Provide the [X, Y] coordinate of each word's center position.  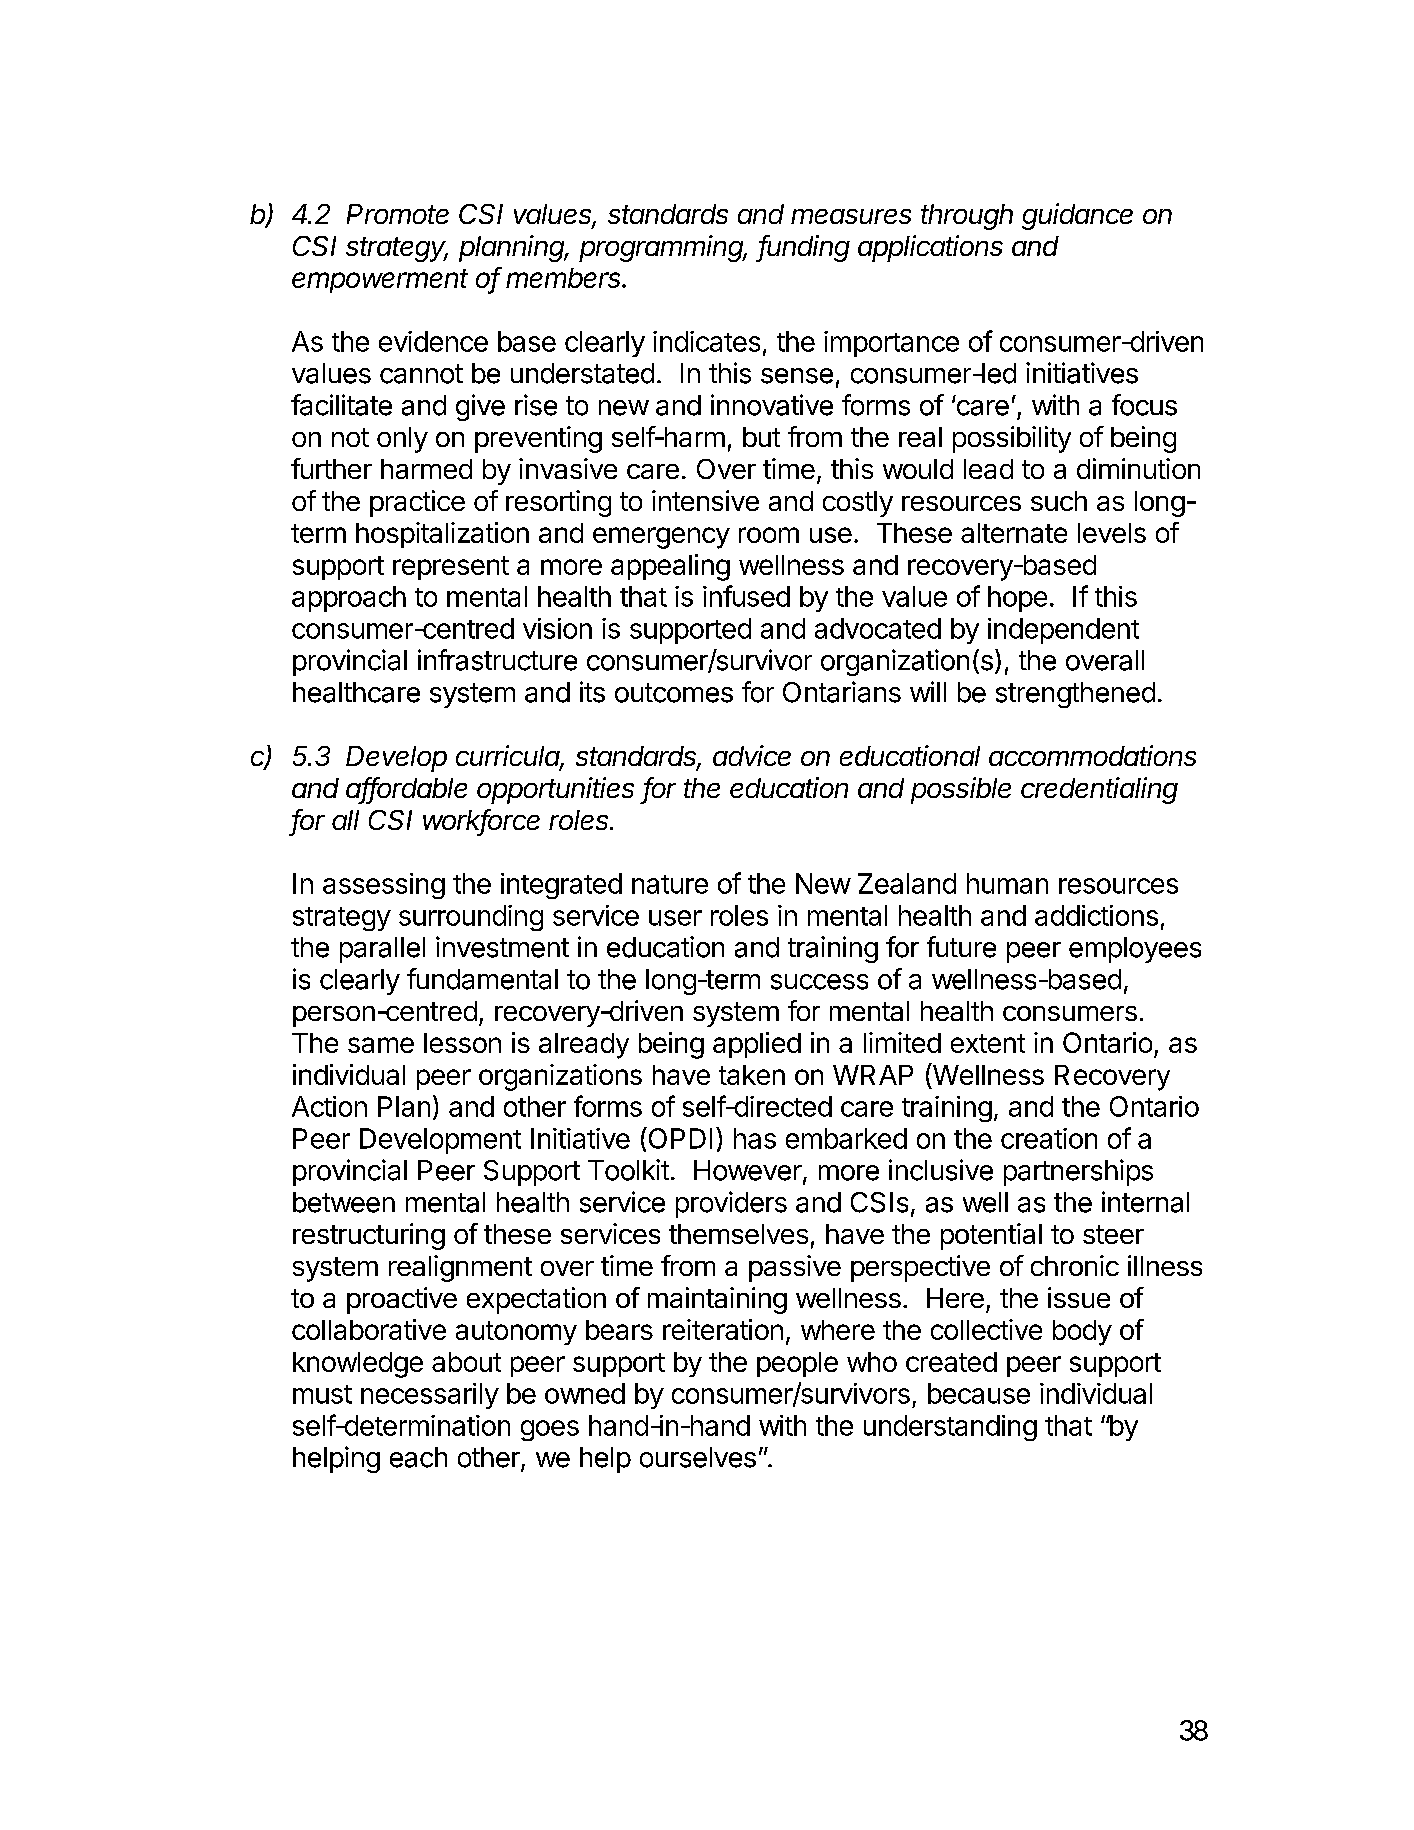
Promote [398, 214]
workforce [481, 821]
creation [1049, 1138]
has [755, 1138]
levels [1112, 533]
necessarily [430, 1396]
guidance [1077, 216]
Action [329, 1106]
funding [804, 248]
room [769, 535]
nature [670, 884]
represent [451, 568]
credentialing [1099, 790]
